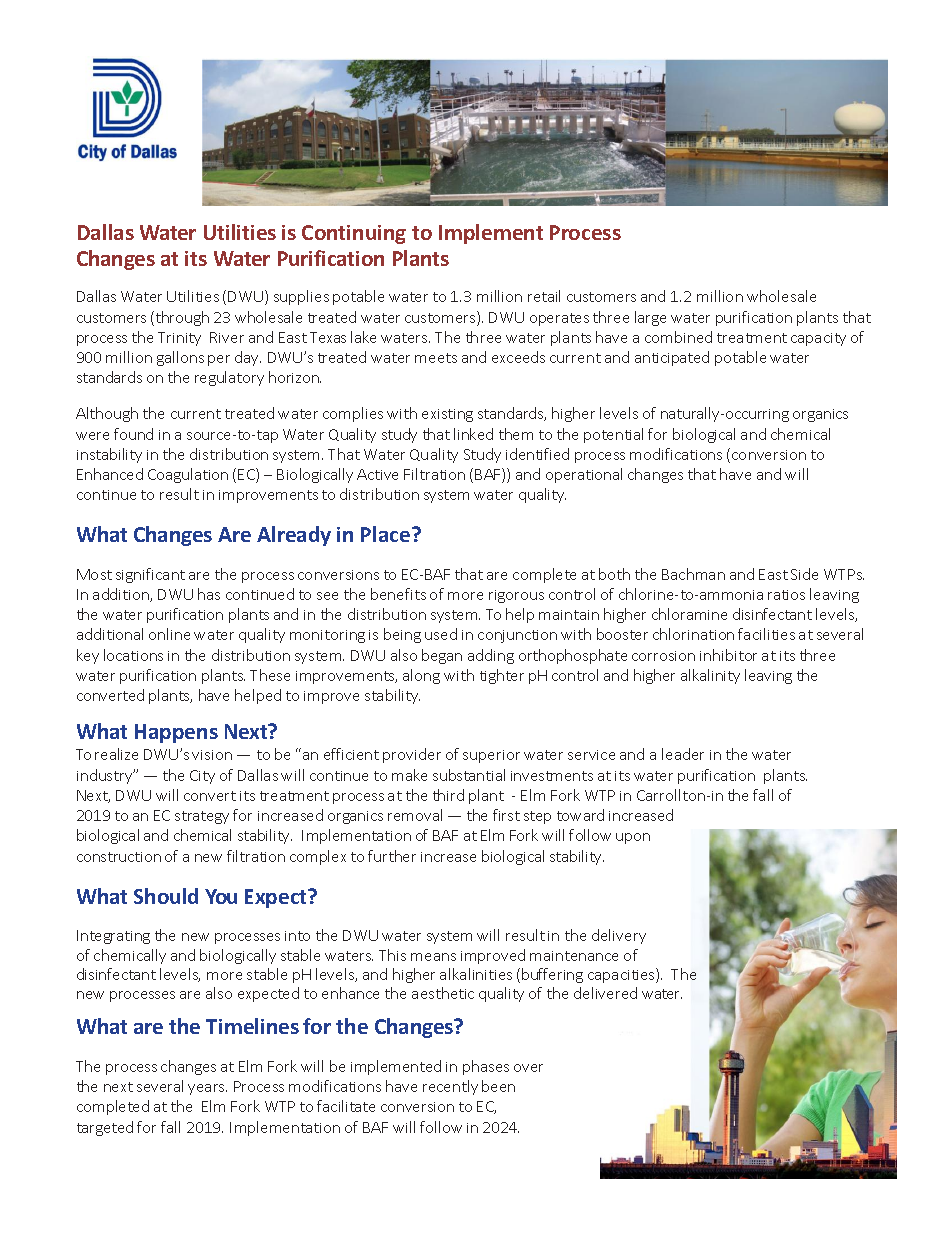  Describe the element at coordinates (212, 755) in the image. I see `vision` at that location.
